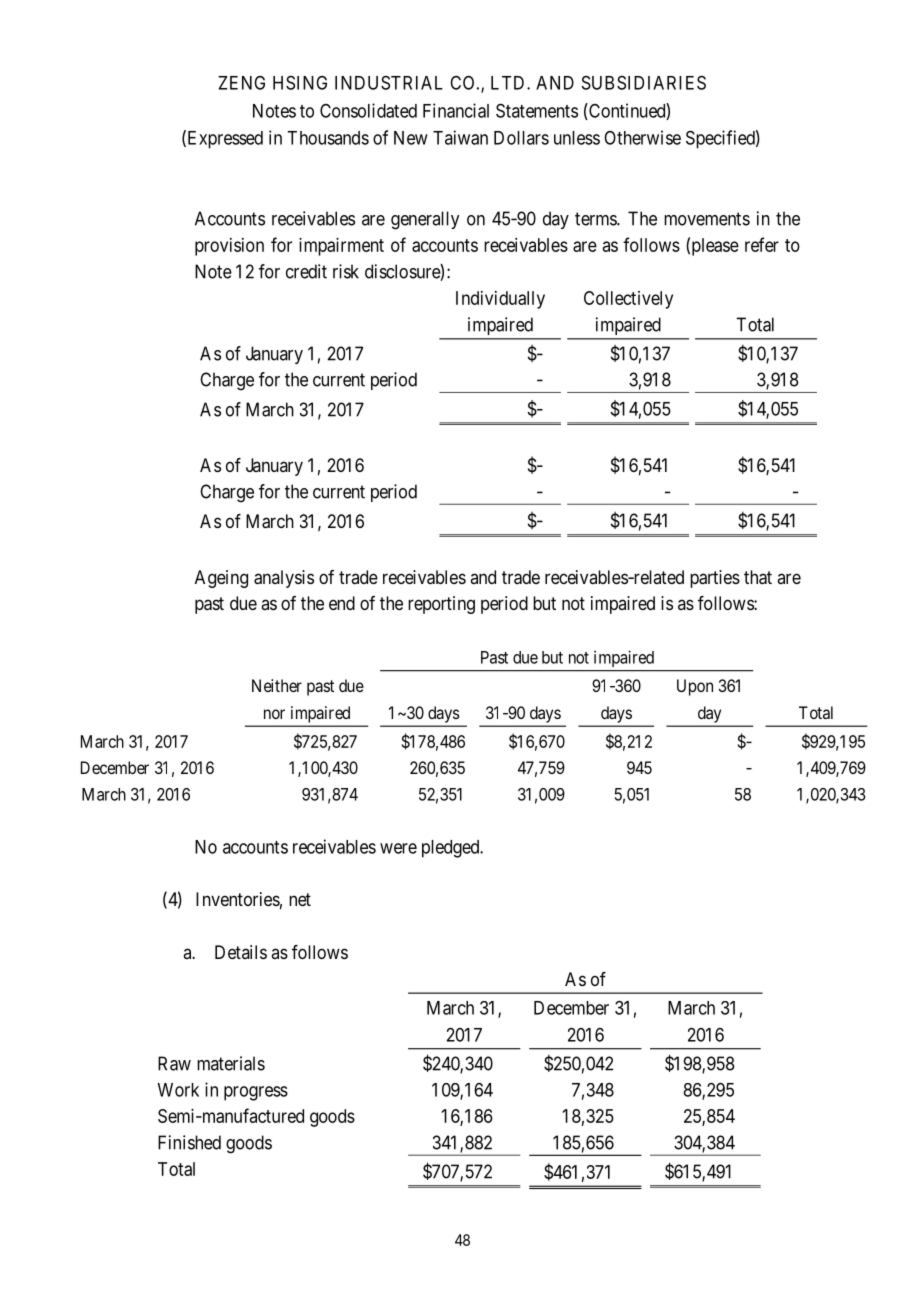 Image resolution: width=924 pixels, height=1308 pixels. What do you see at coordinates (715, 579) in the screenshot?
I see `parties` at bounding box center [715, 579].
